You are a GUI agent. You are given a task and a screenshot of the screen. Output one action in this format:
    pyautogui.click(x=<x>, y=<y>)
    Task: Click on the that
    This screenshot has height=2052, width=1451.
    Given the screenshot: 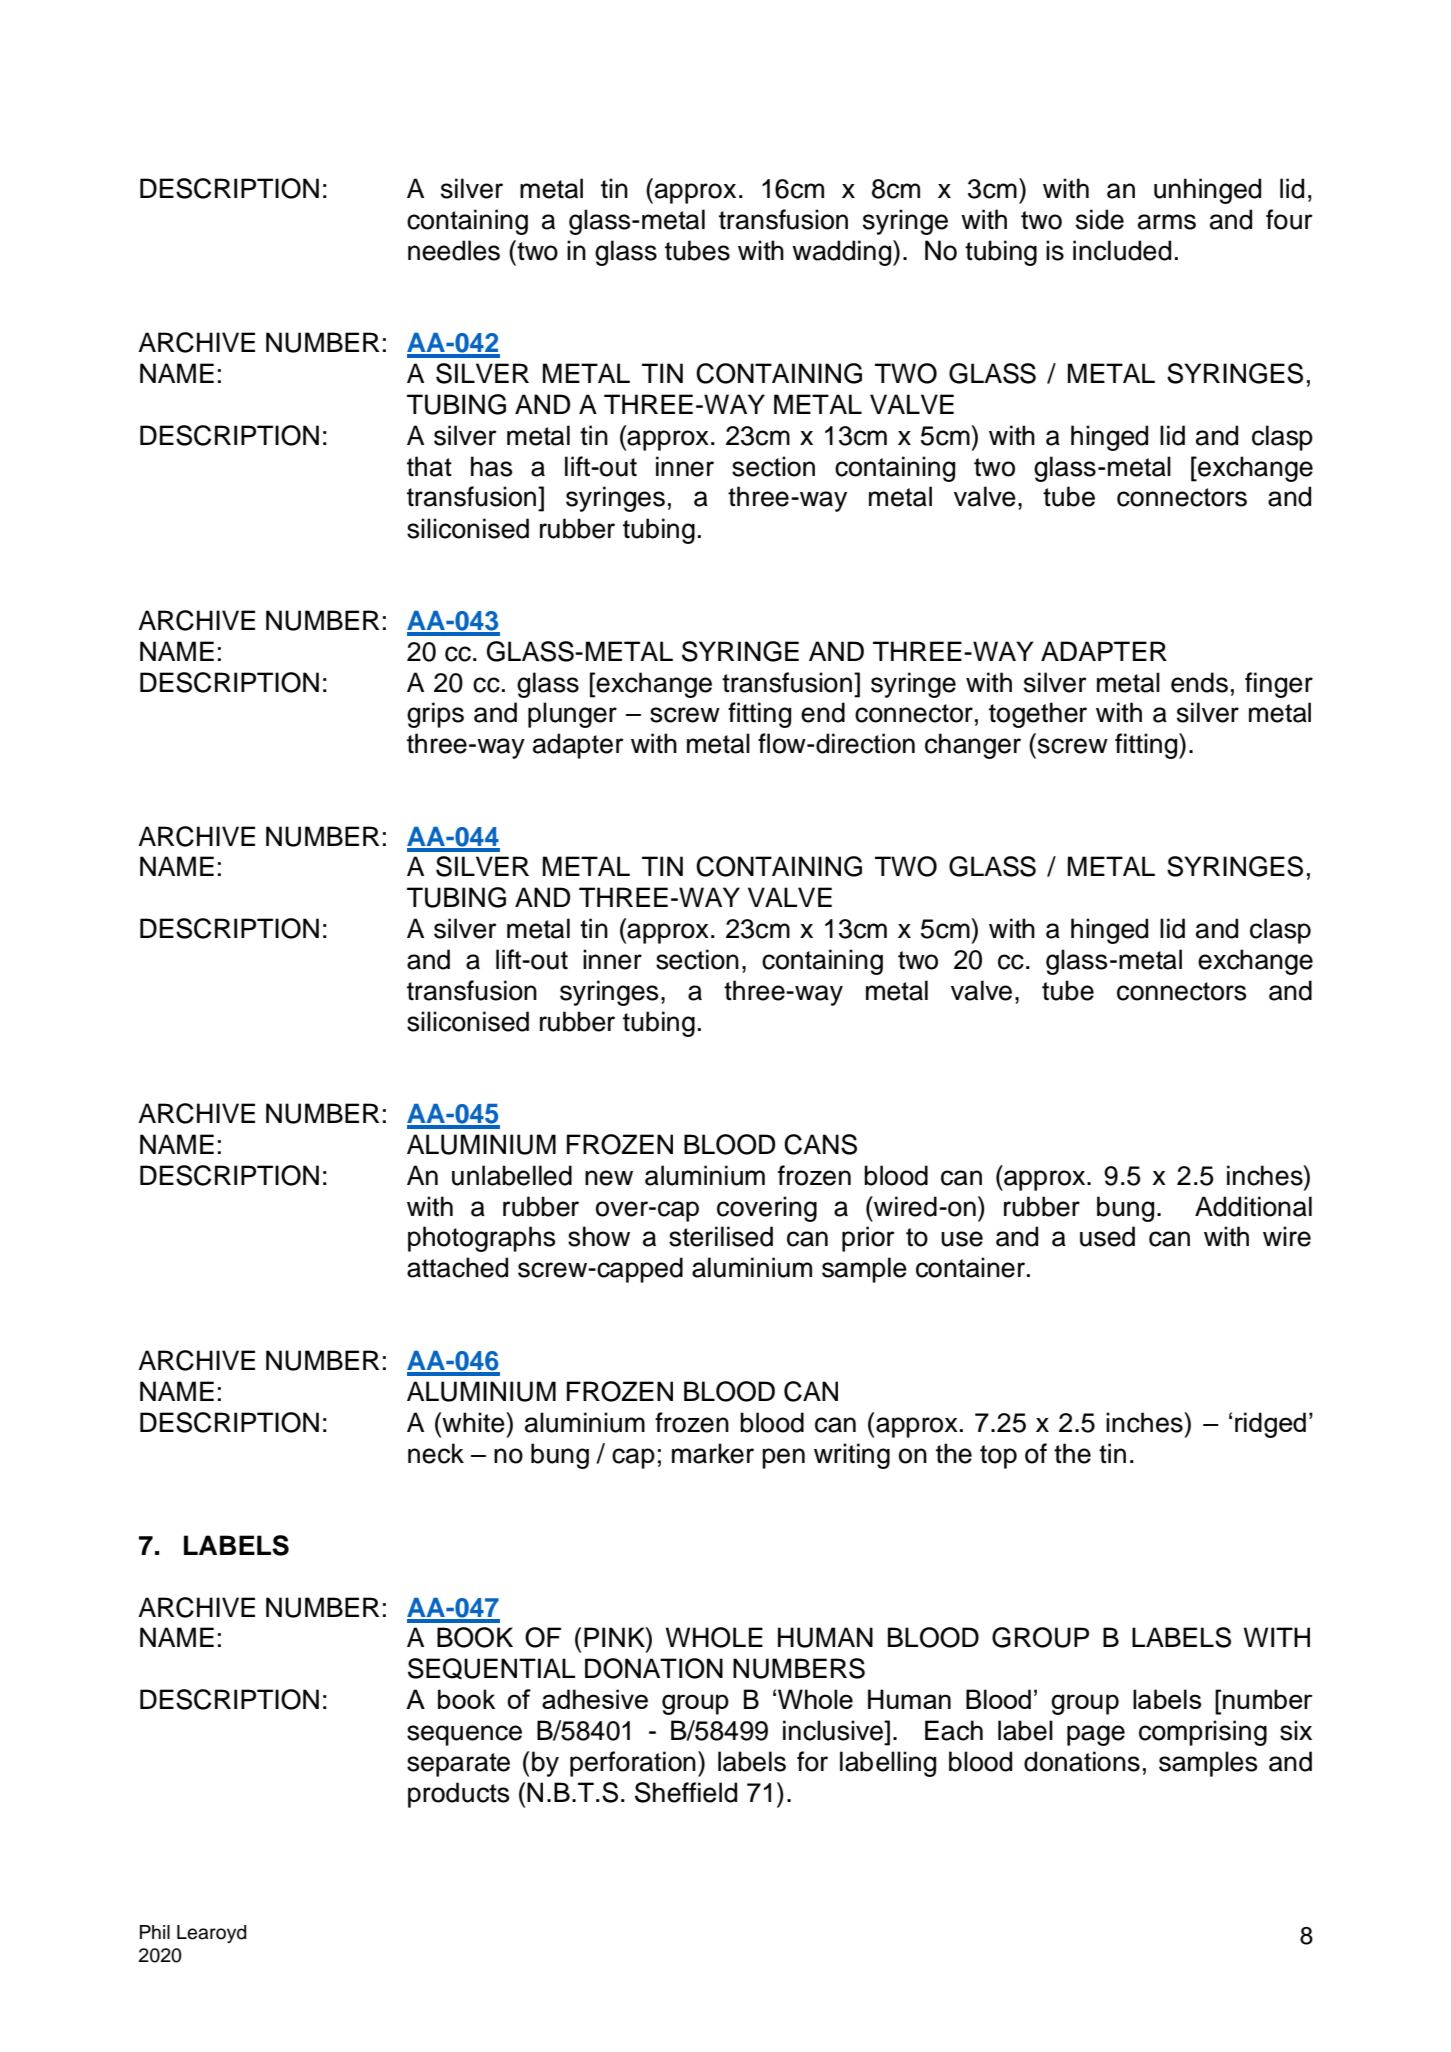 What is the action you would take?
    pyautogui.click(x=429, y=466)
